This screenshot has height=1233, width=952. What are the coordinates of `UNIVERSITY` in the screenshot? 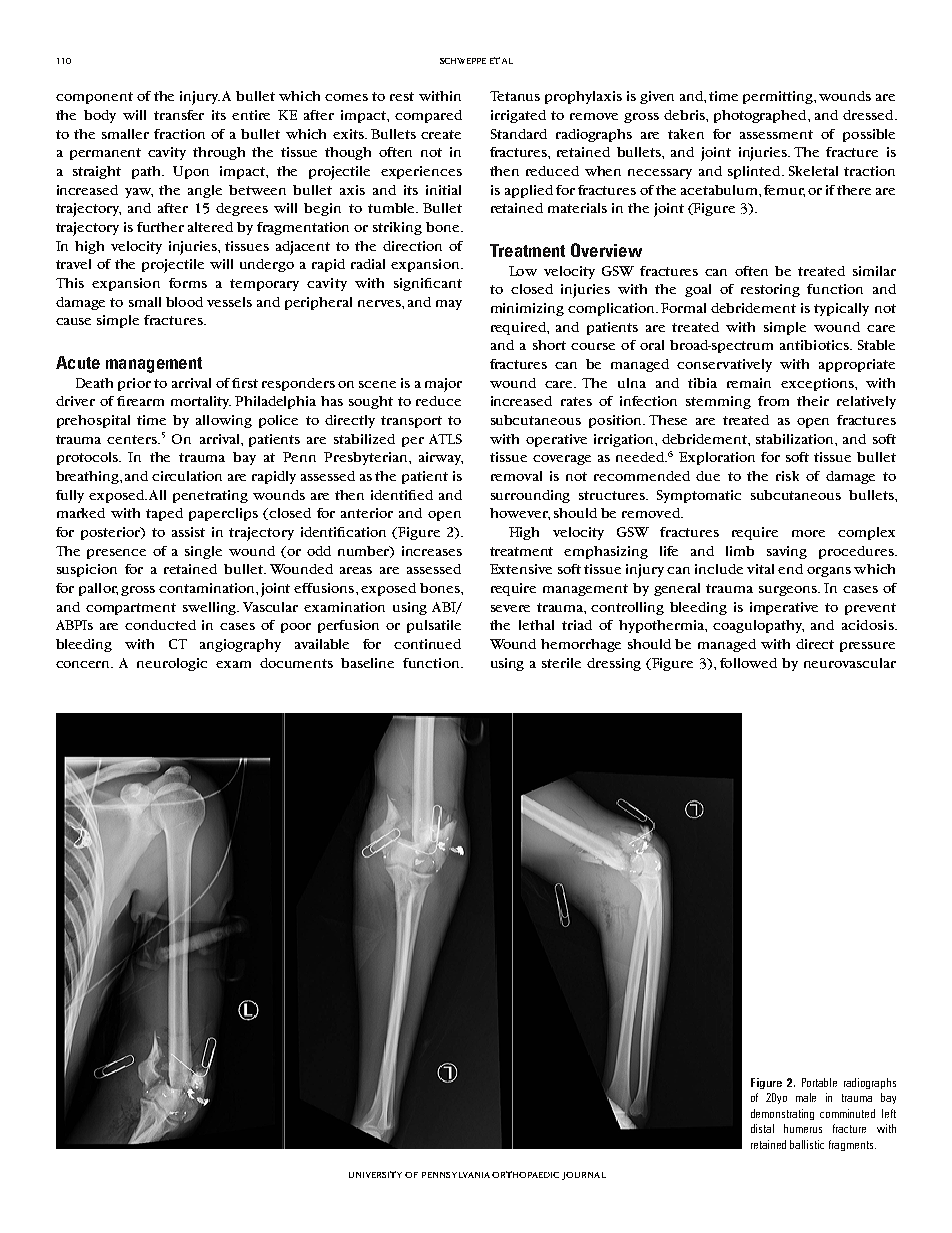 It's located at (375, 1174).
